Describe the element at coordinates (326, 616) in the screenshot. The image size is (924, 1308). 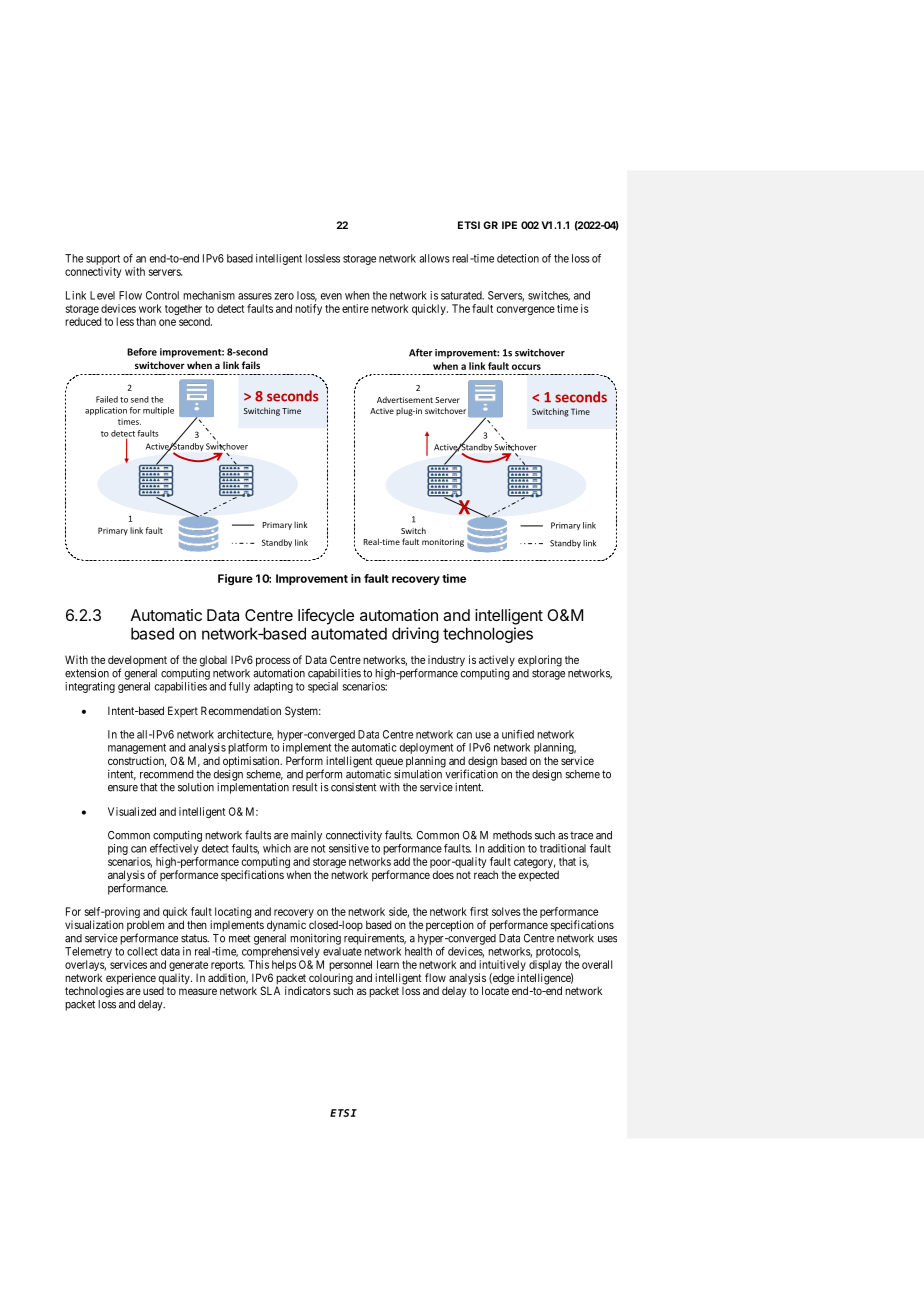
I see `lifecycle` at that location.
